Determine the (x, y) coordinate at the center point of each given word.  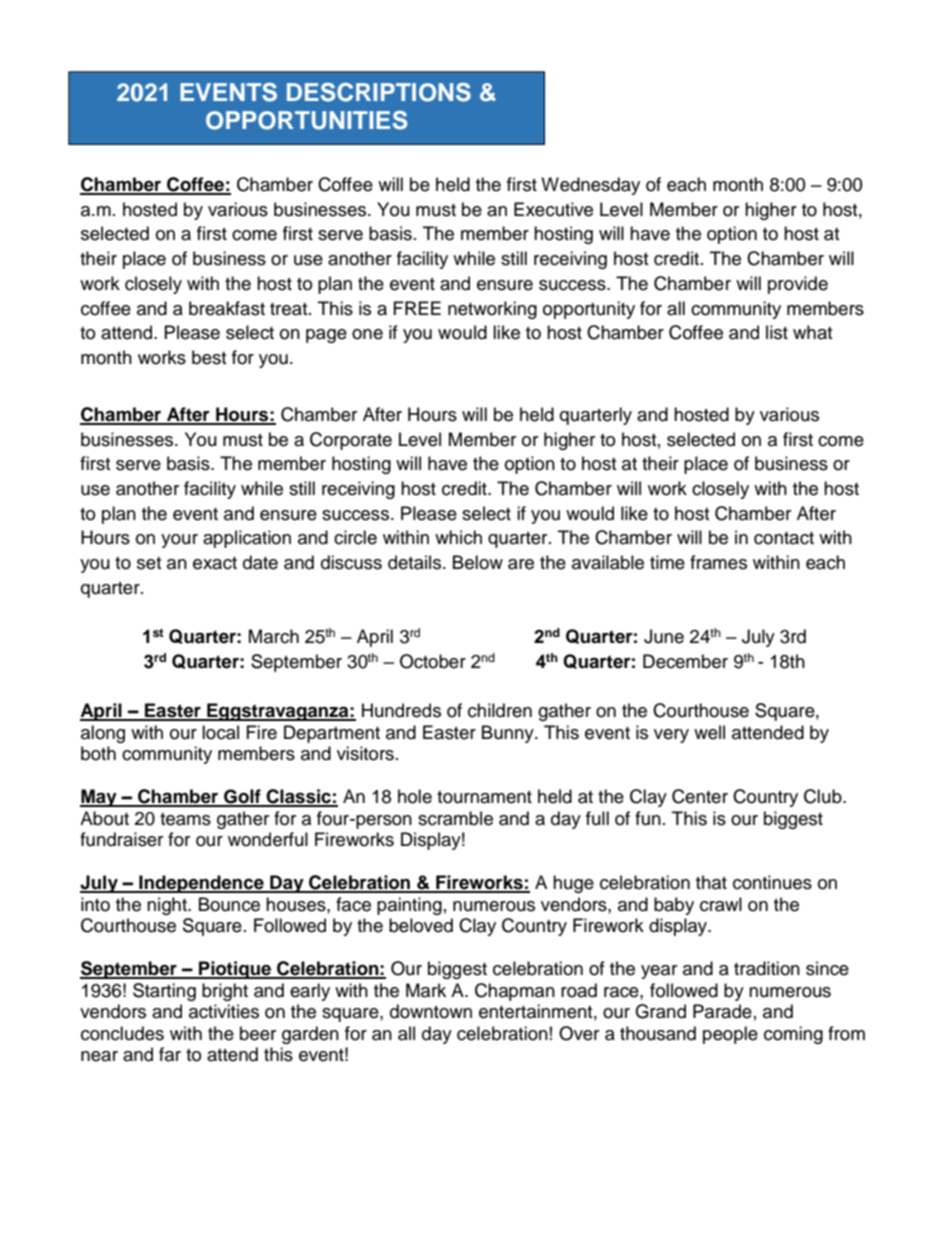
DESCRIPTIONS (379, 92)
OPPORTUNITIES (306, 120)
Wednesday (590, 186)
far (170, 1054)
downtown (431, 1011)
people (730, 1035)
